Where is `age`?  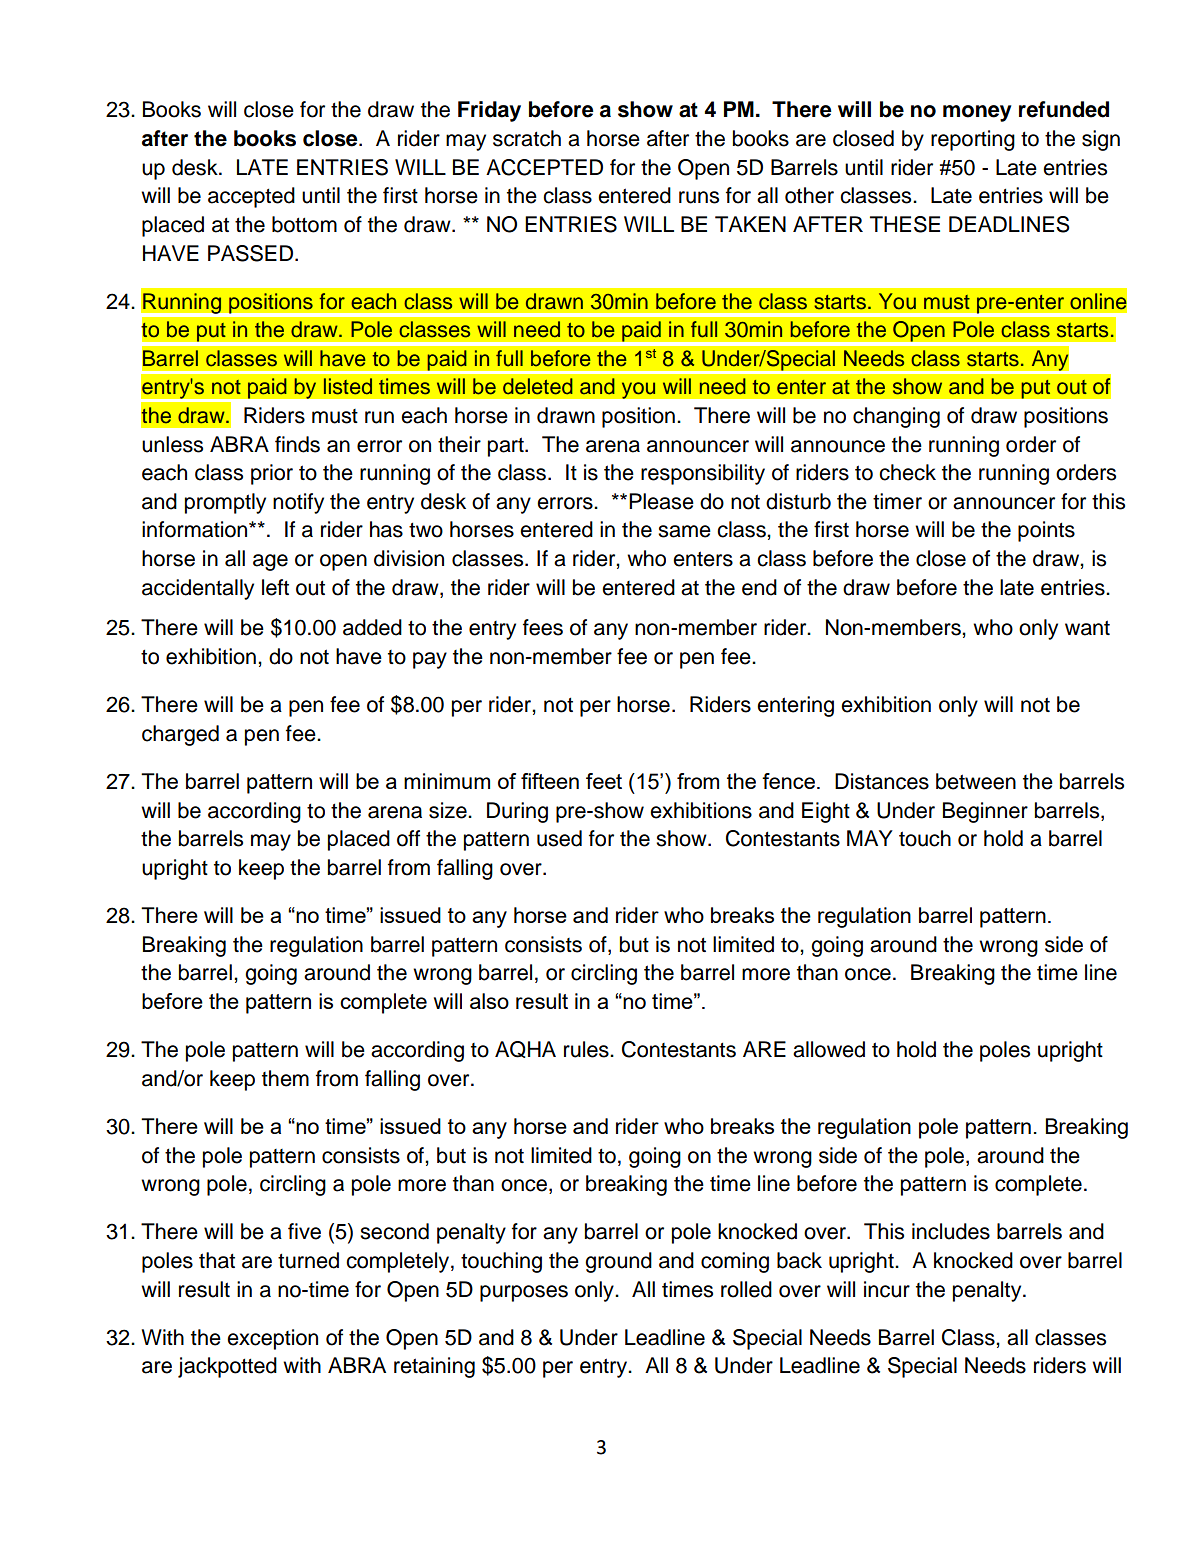
age is located at coordinates (270, 562).
